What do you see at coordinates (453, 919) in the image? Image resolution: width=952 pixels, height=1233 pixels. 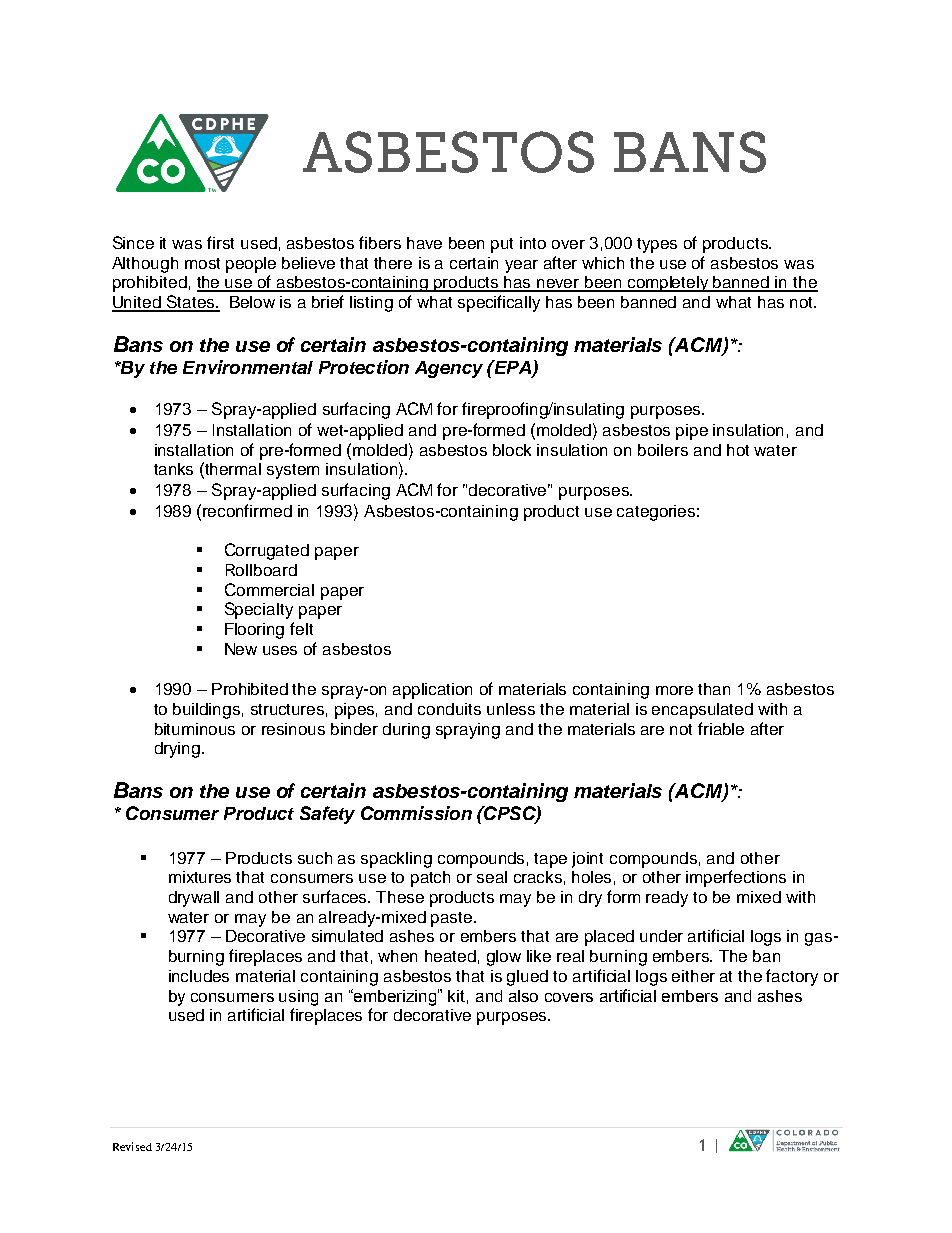 I see `paste` at bounding box center [453, 919].
